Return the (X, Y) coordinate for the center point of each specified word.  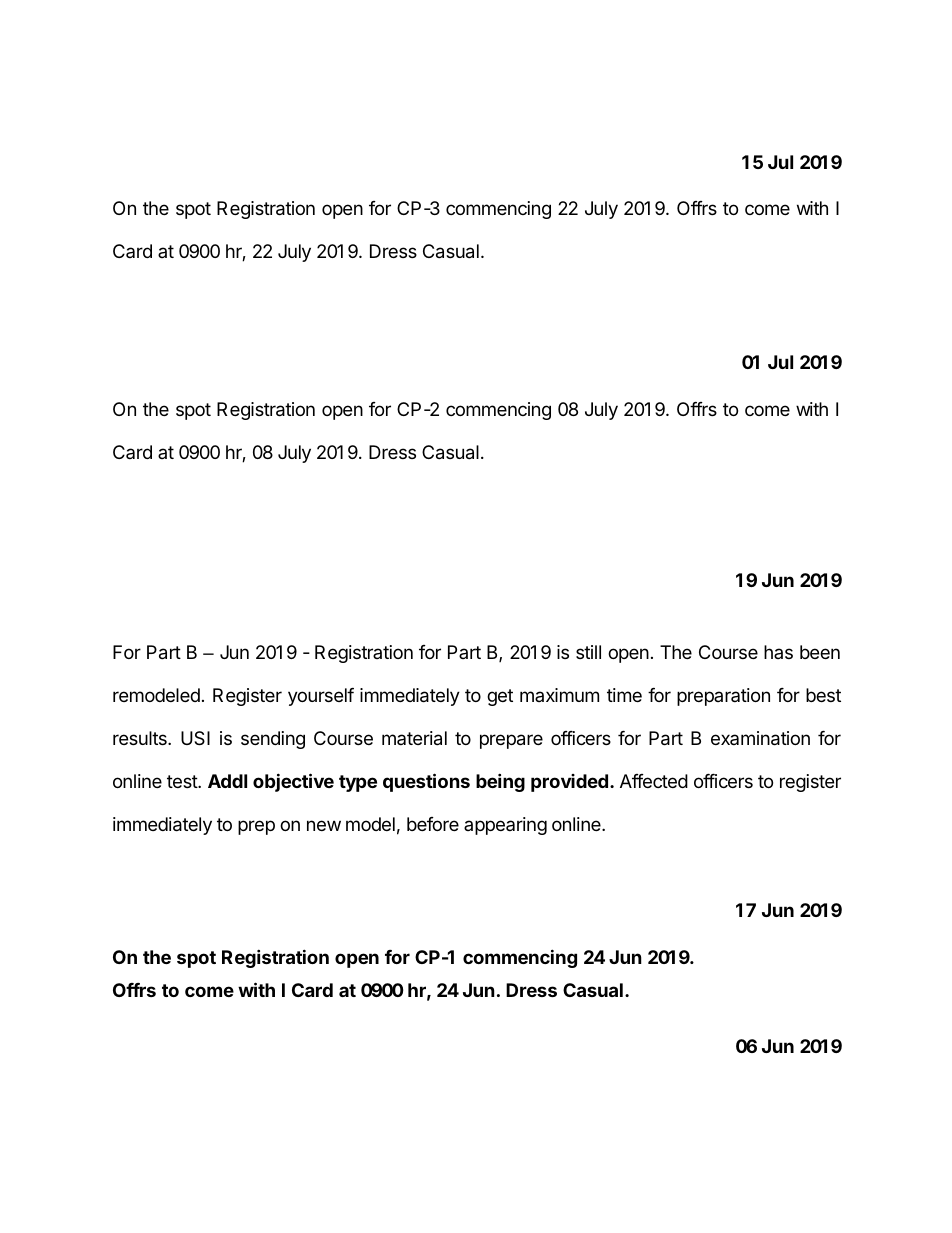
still (588, 652)
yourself (321, 697)
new (324, 825)
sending (273, 740)
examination (760, 738)
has (778, 652)
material (414, 738)
